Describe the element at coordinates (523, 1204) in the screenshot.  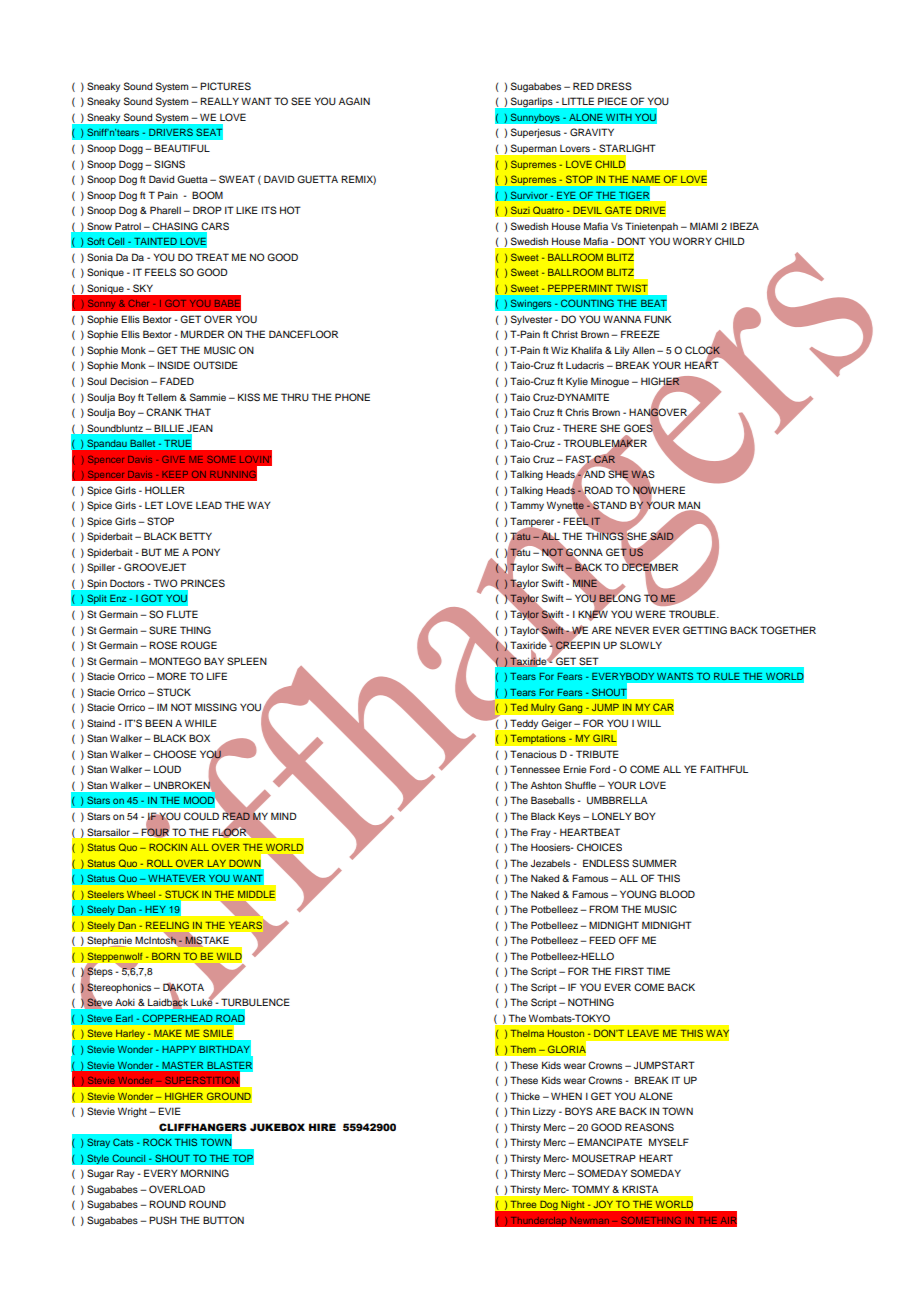
I see `Three` at that location.
